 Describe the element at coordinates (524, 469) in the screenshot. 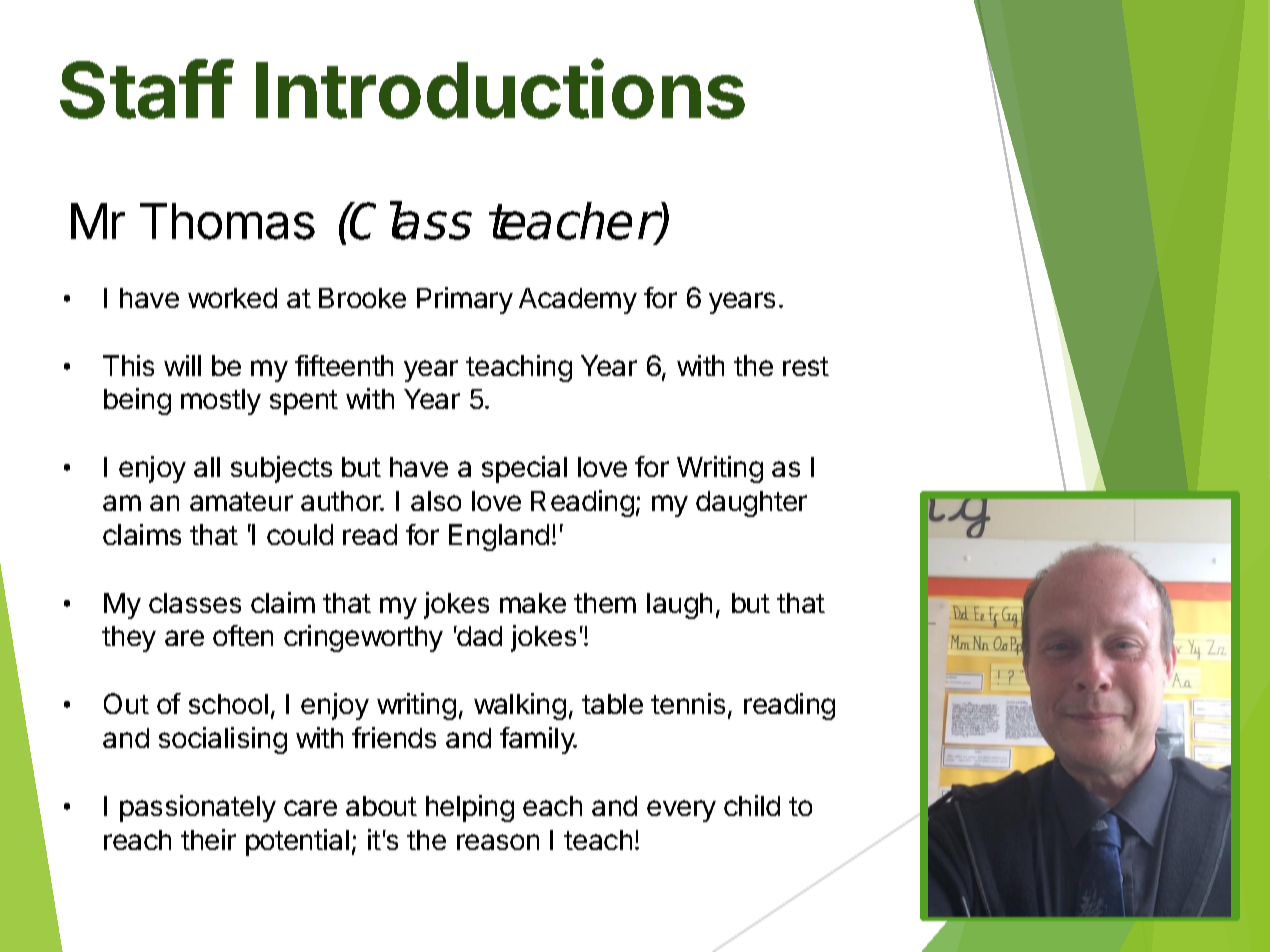

I see `special` at that location.
